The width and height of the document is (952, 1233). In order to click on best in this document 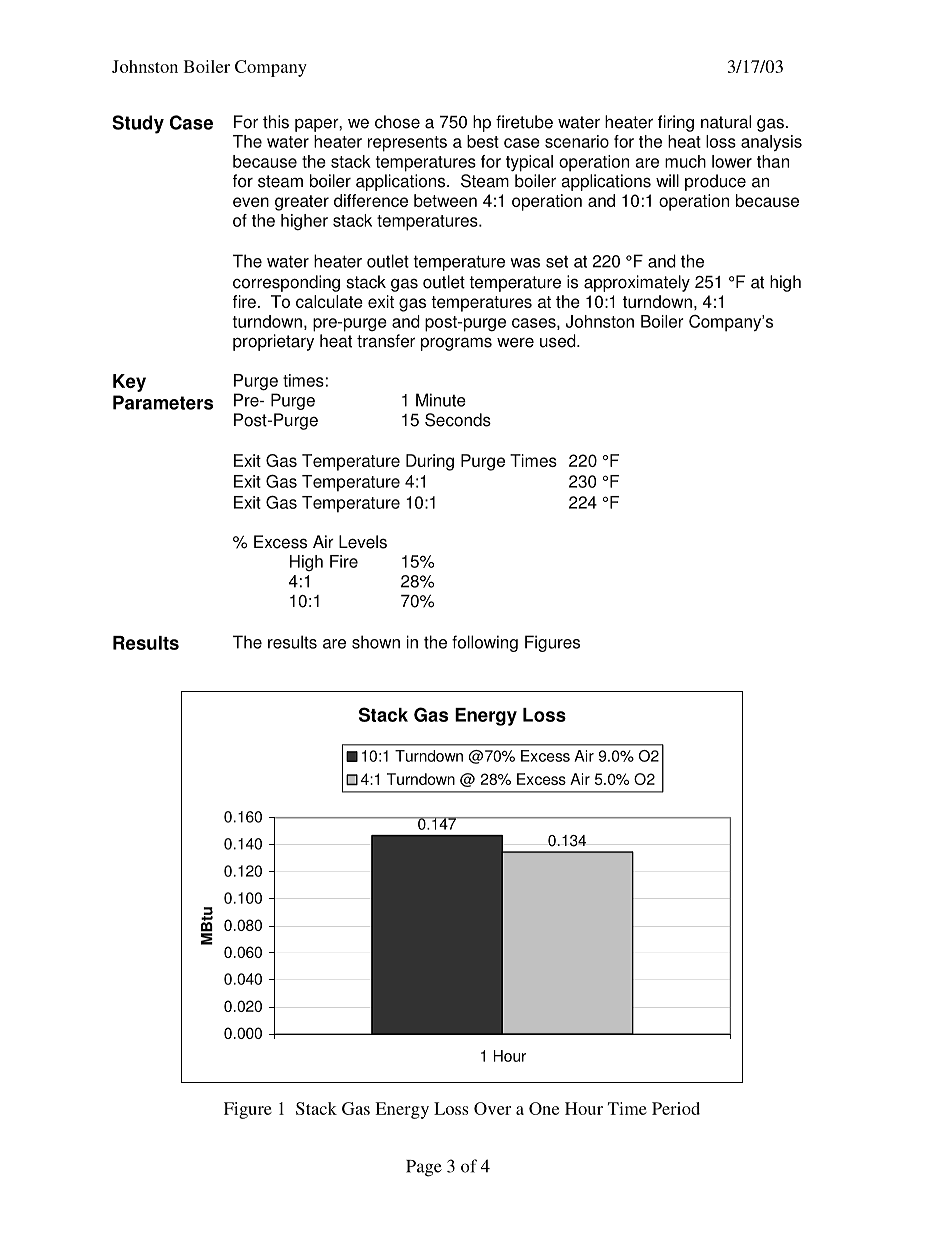, I will do `click(483, 141)`.
